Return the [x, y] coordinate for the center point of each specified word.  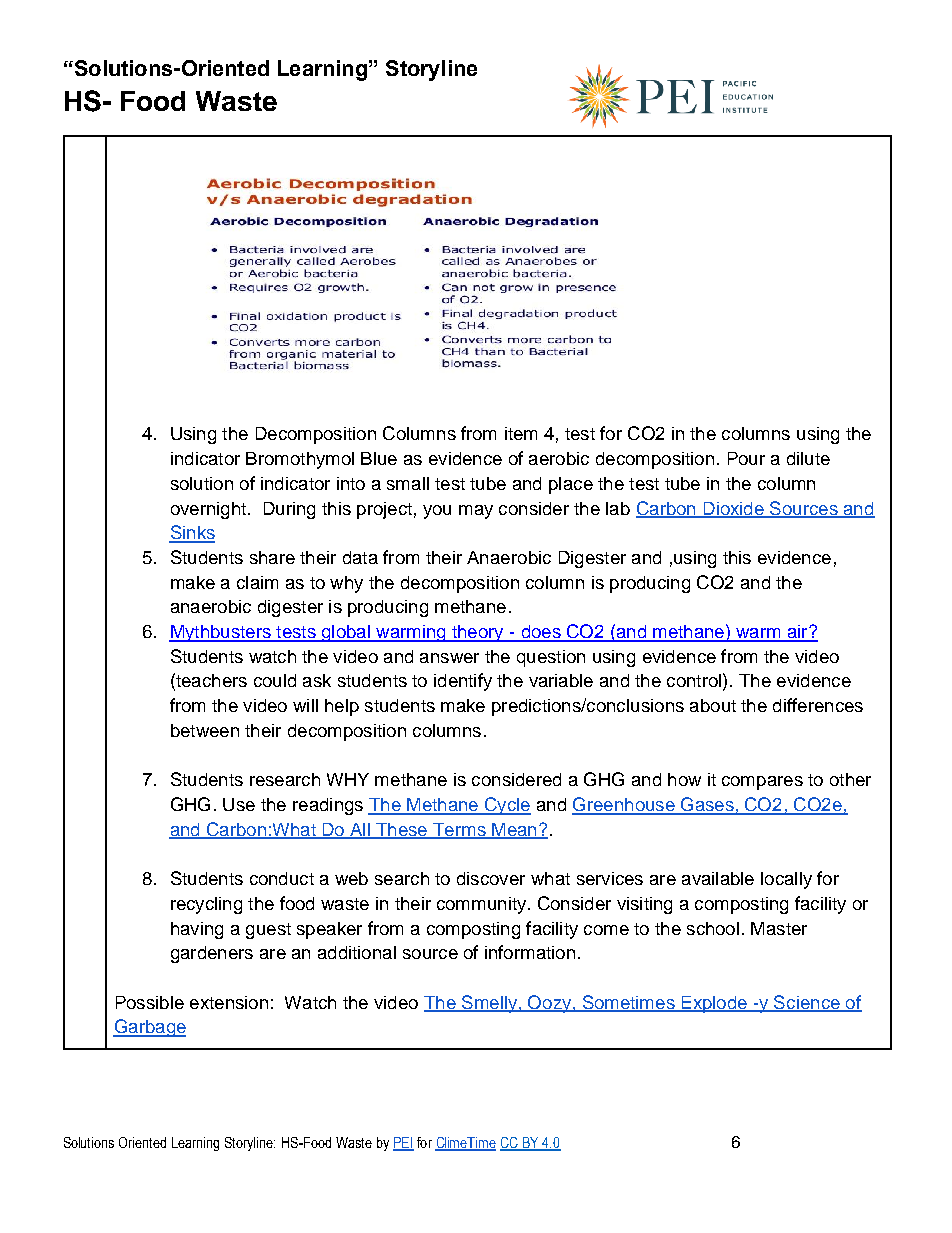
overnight [208, 510]
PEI [403, 1143]
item [521, 433]
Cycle [506, 806]
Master [779, 928]
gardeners [212, 954]
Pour [746, 458]
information [530, 952]
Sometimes [628, 1003]
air [797, 633]
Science [807, 1003]
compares [762, 783]
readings [328, 806]
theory [478, 633]
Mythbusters [221, 633]
